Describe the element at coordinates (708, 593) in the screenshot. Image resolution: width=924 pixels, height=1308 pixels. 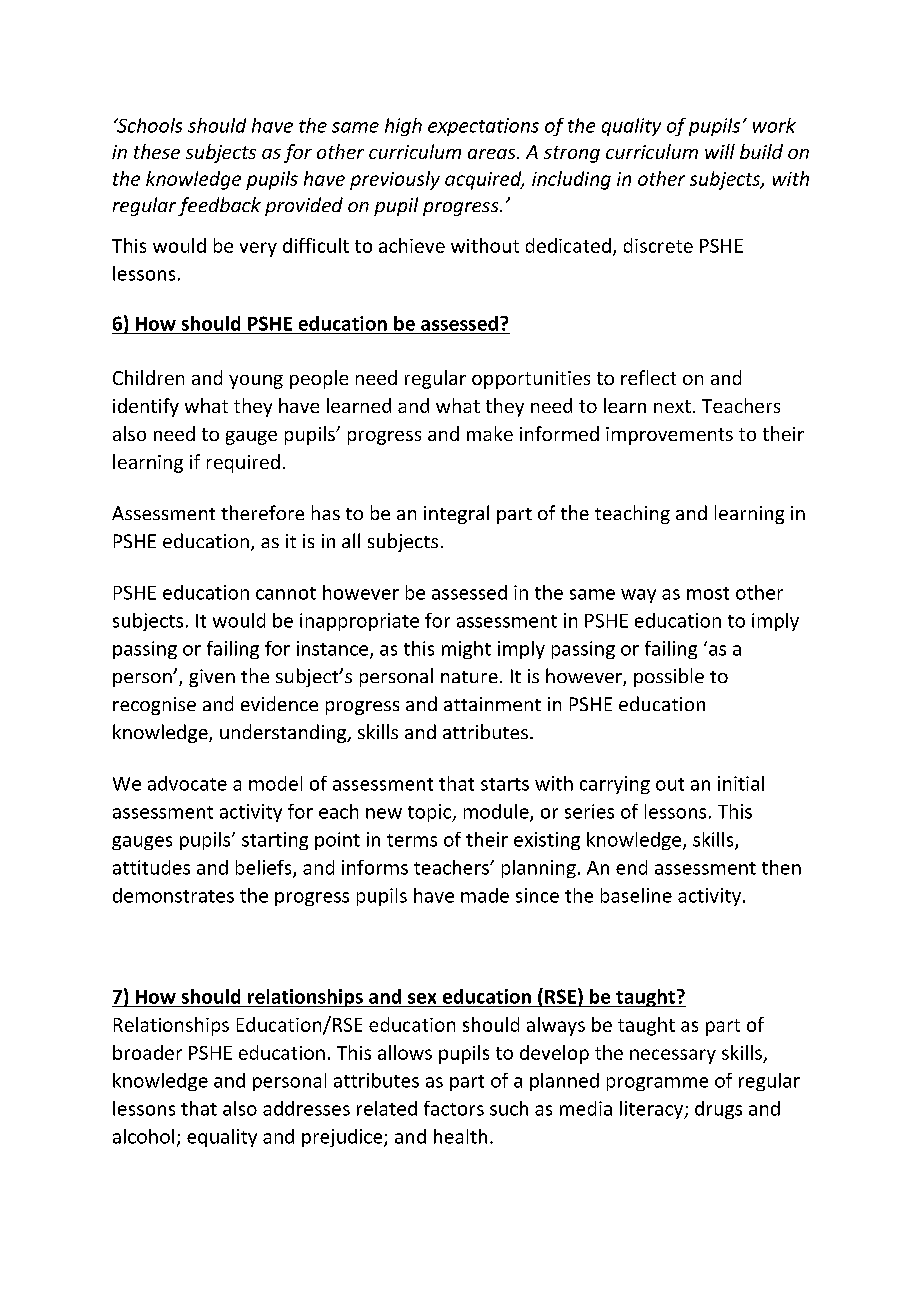
I see `most` at that location.
